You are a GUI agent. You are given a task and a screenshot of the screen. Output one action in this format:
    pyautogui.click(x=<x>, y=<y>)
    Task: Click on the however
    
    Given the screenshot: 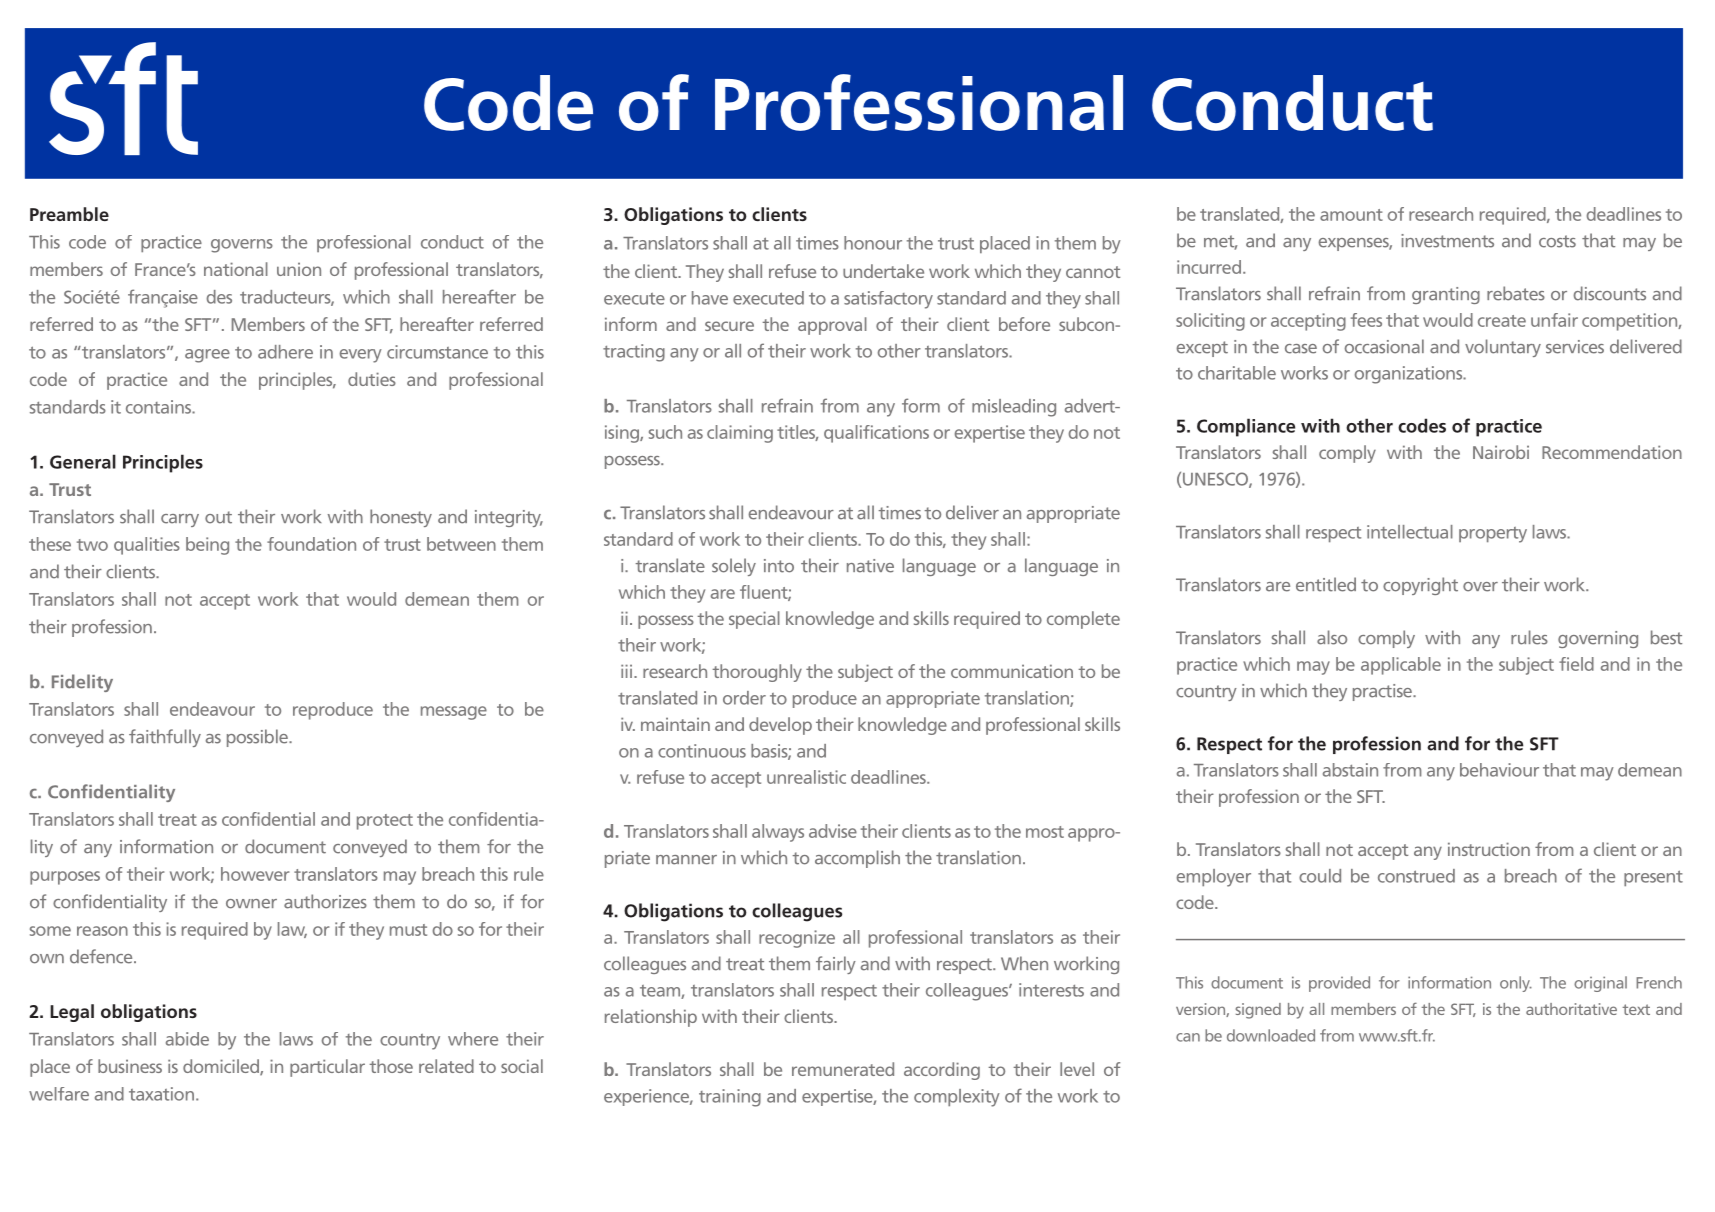 What is the action you would take?
    pyautogui.click(x=255, y=874)
